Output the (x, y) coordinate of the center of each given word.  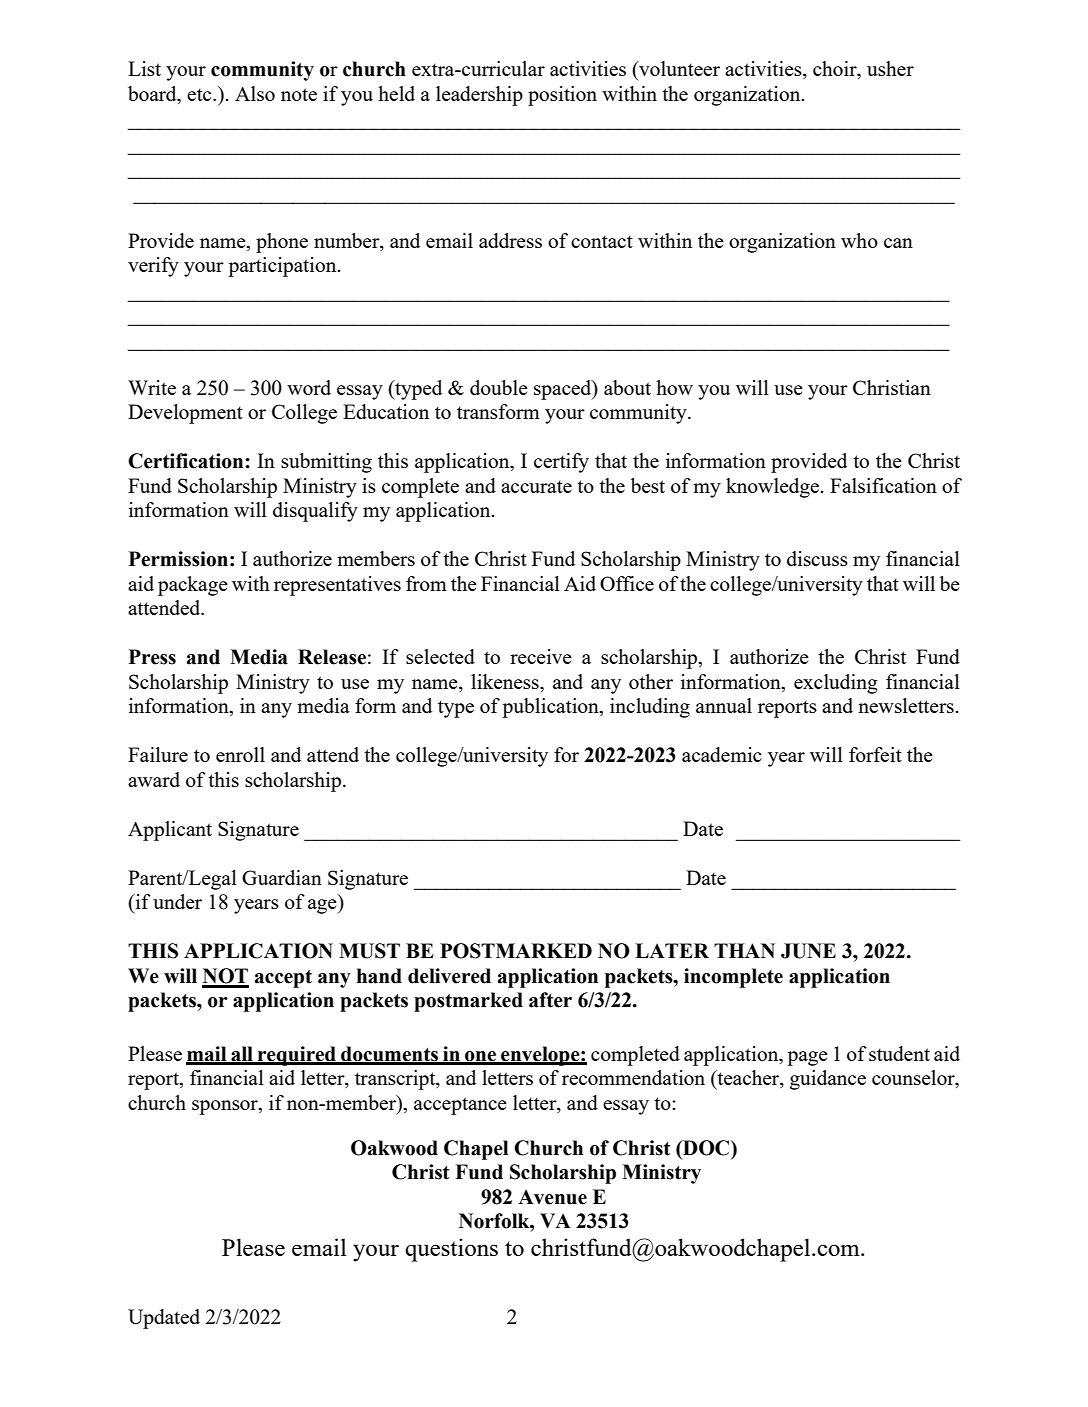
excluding (836, 684)
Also (255, 93)
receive (541, 656)
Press (152, 657)
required (297, 1056)
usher (890, 68)
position (562, 96)
